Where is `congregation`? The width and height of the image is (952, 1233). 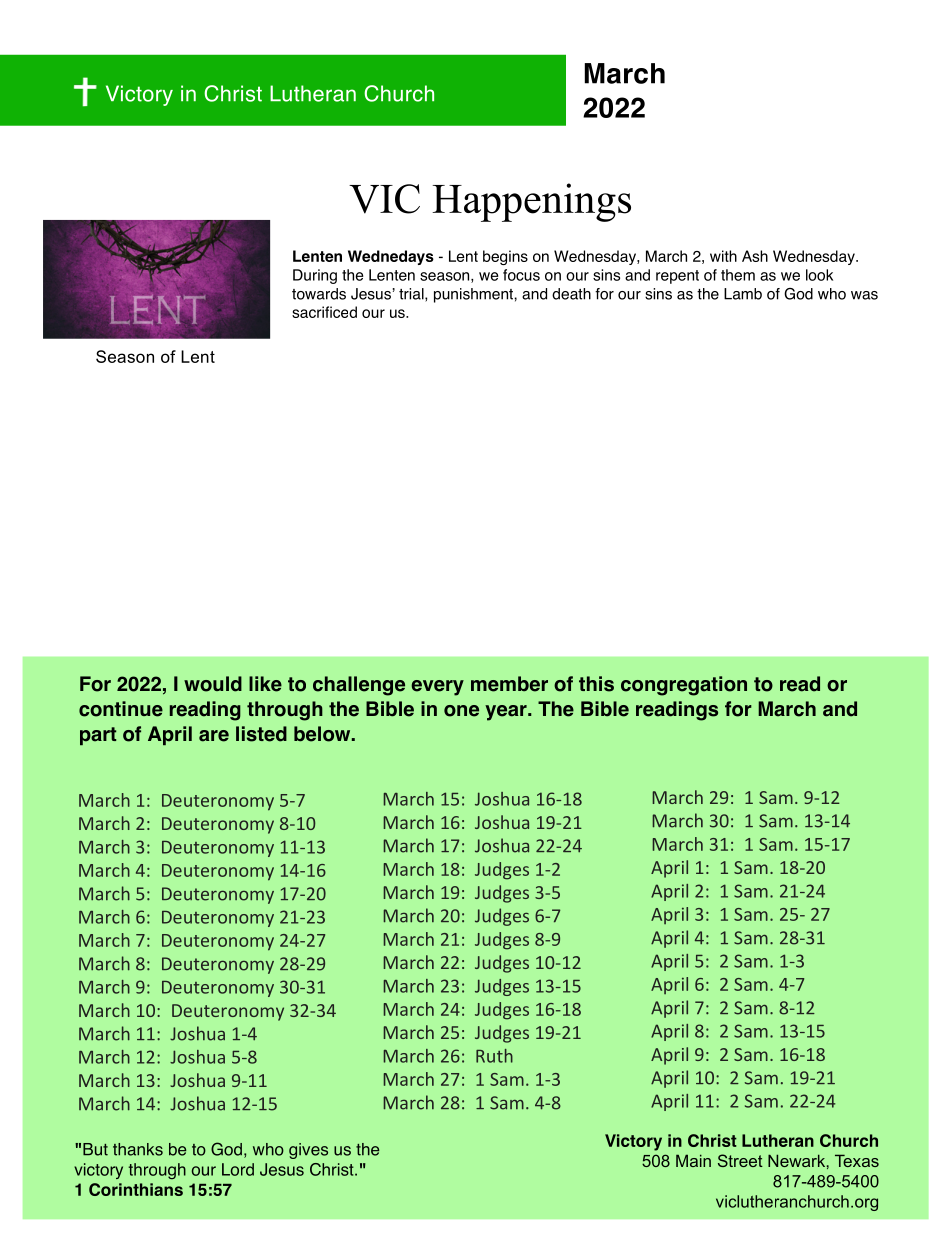 congregation is located at coordinates (684, 686).
